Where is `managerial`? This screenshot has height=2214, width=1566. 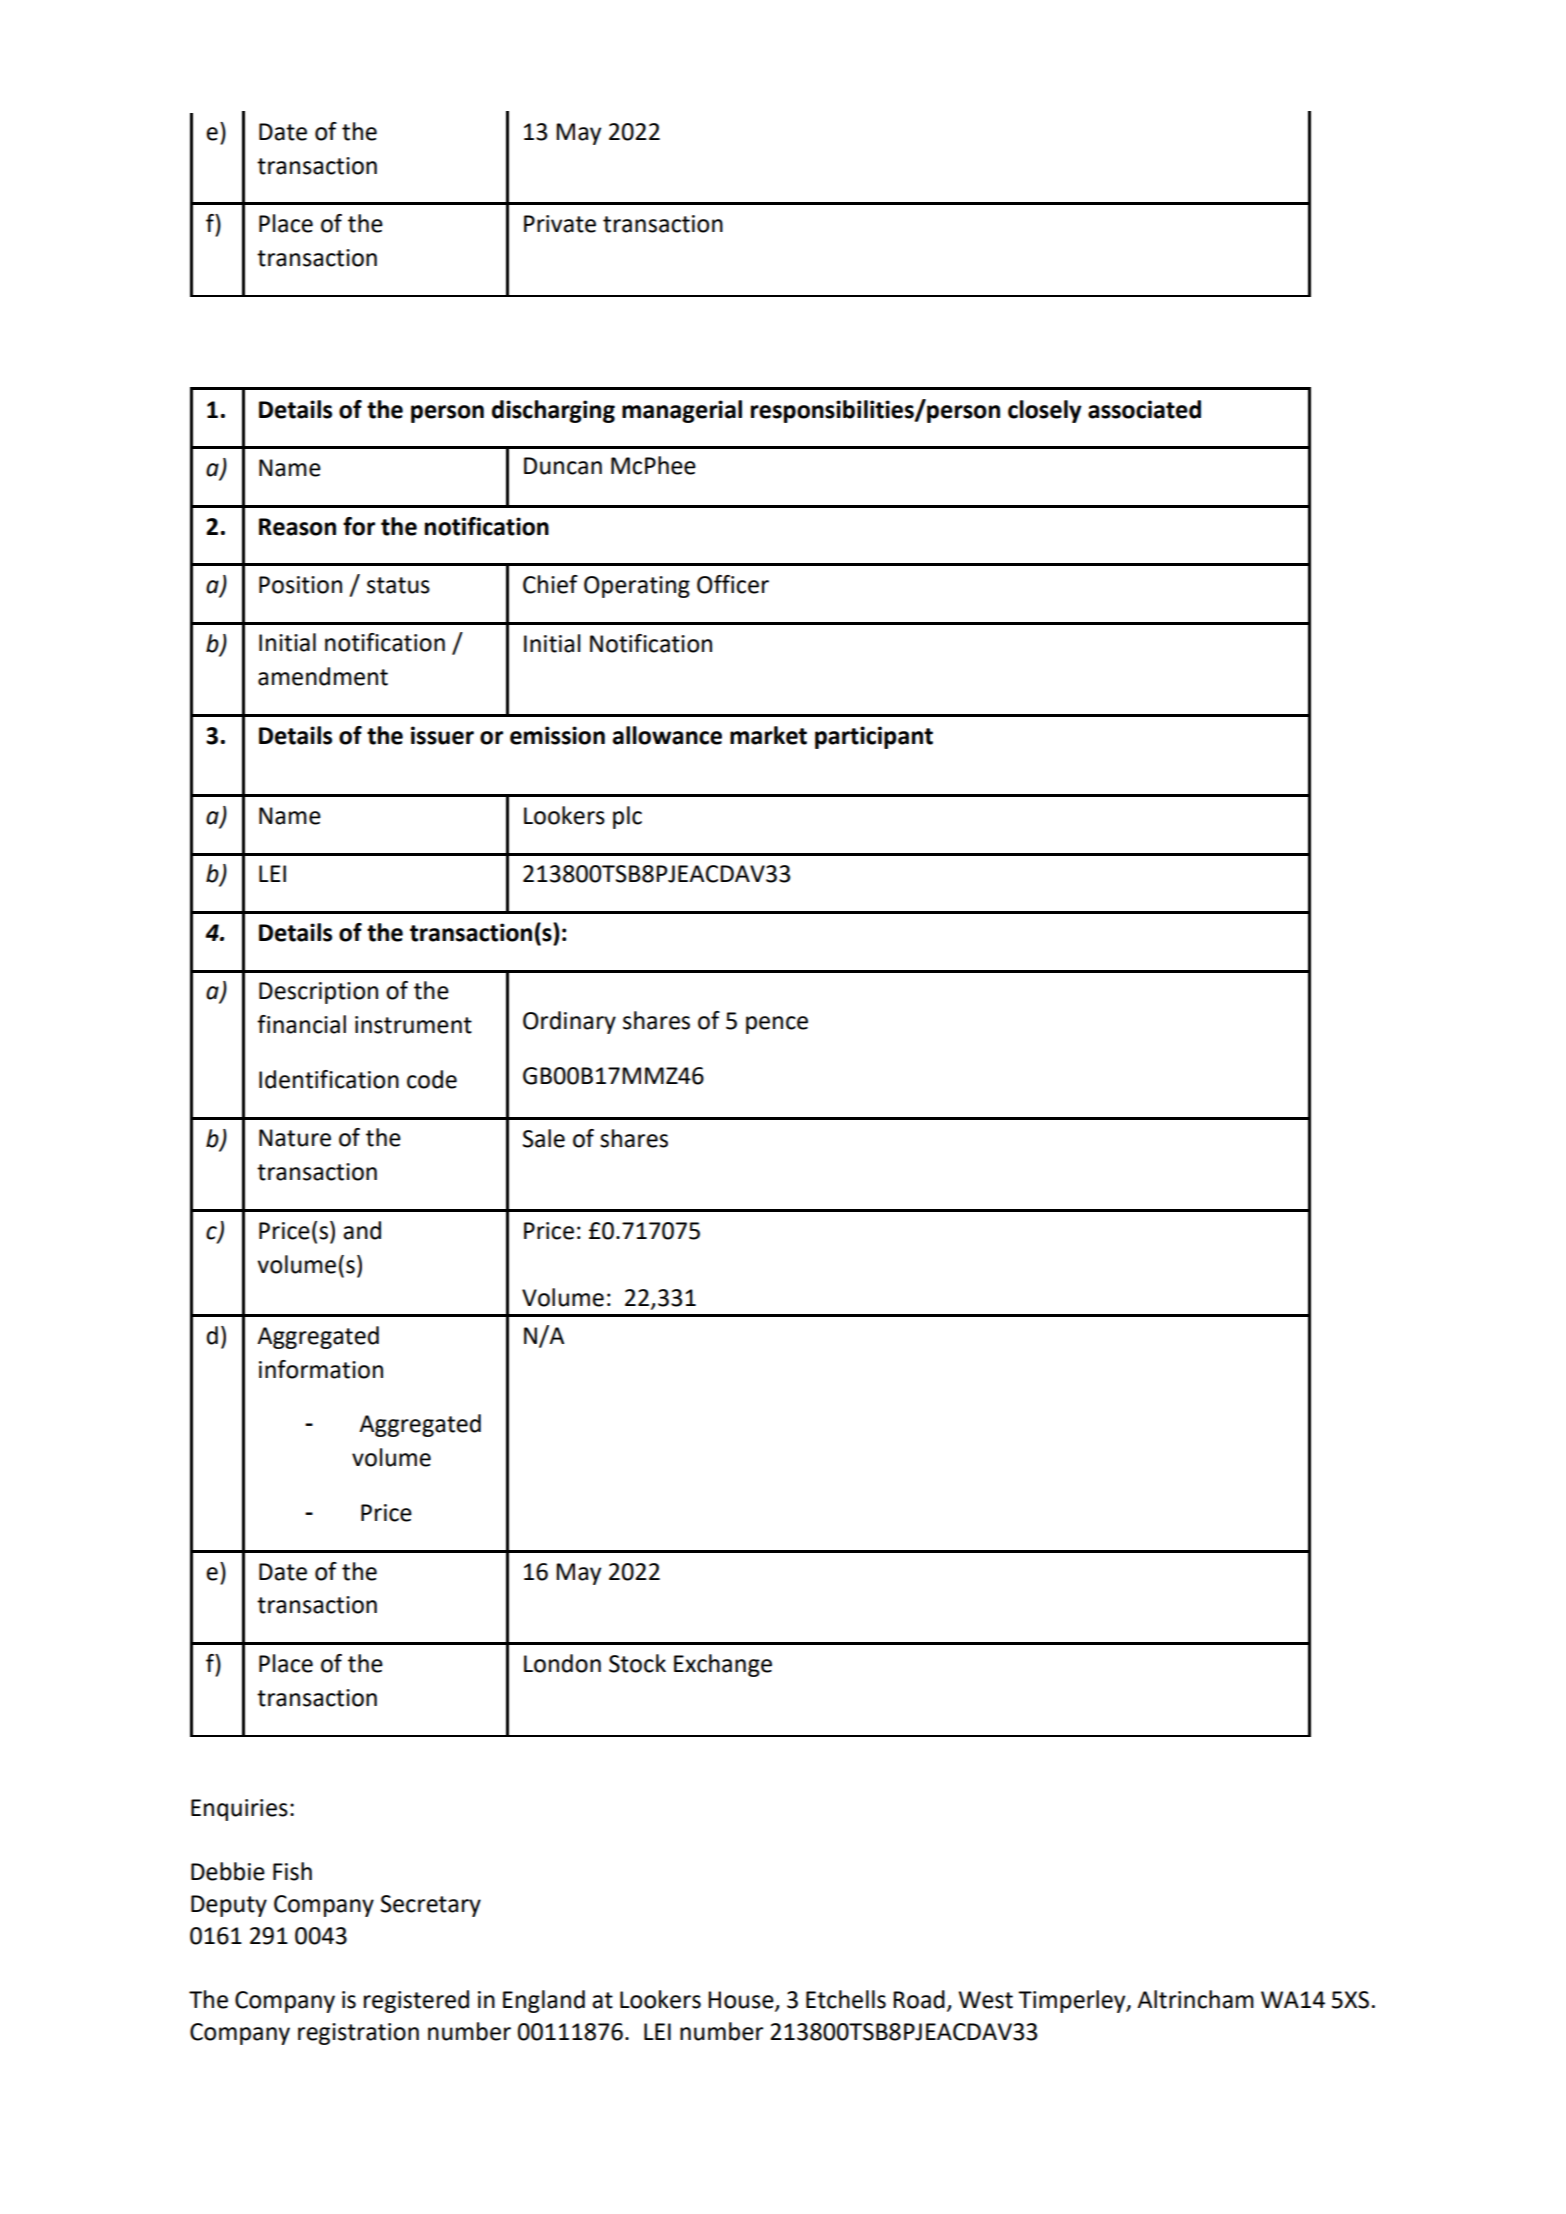 managerial is located at coordinates (682, 411).
